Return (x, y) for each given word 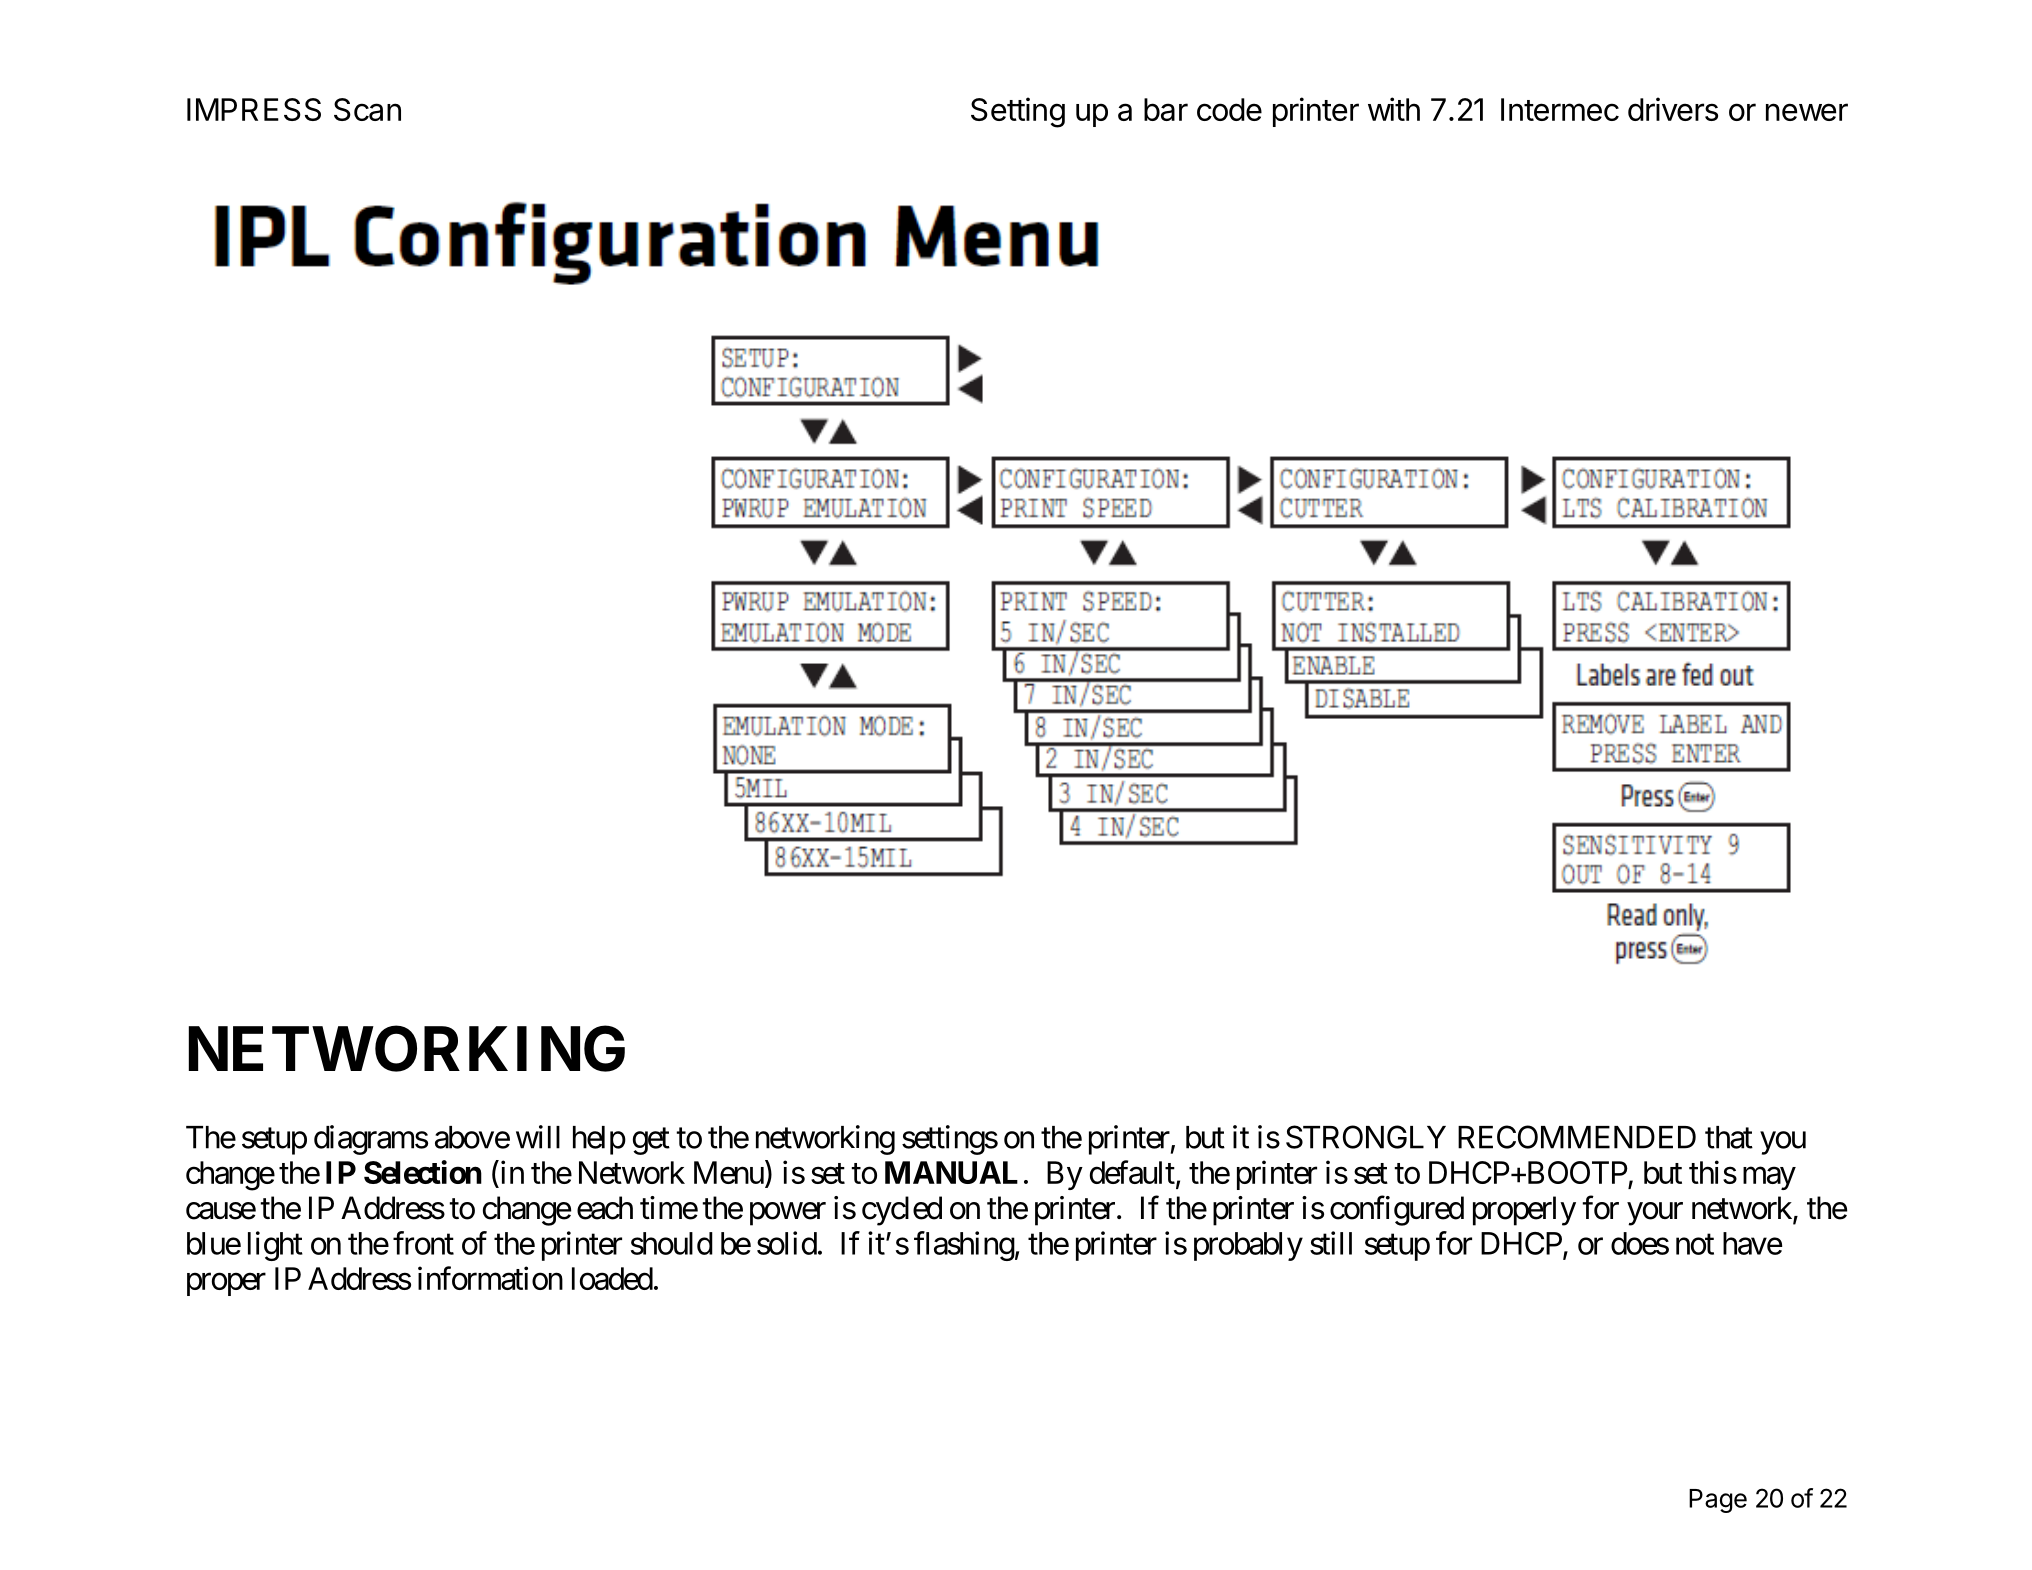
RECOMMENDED (1577, 1137)
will (538, 1137)
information (490, 1278)
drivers (1673, 109)
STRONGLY (1366, 1137)
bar (1166, 109)
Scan (367, 109)
